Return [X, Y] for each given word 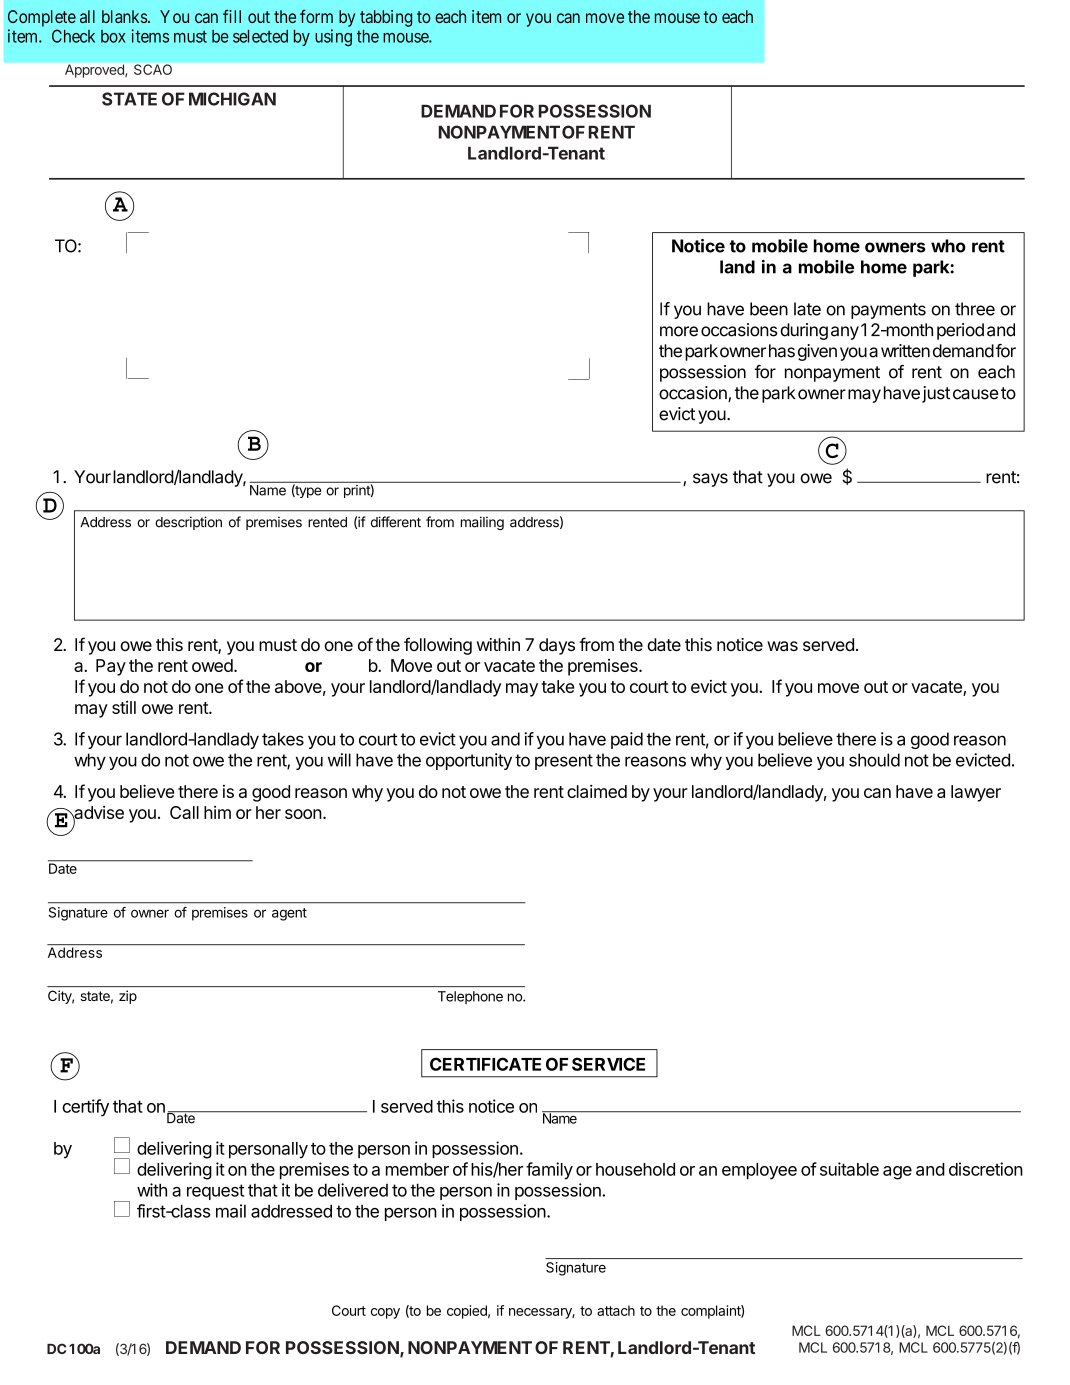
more [679, 331]
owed [212, 665]
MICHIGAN [232, 99]
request [215, 1192]
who [948, 246]
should [874, 760]
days [557, 646]
